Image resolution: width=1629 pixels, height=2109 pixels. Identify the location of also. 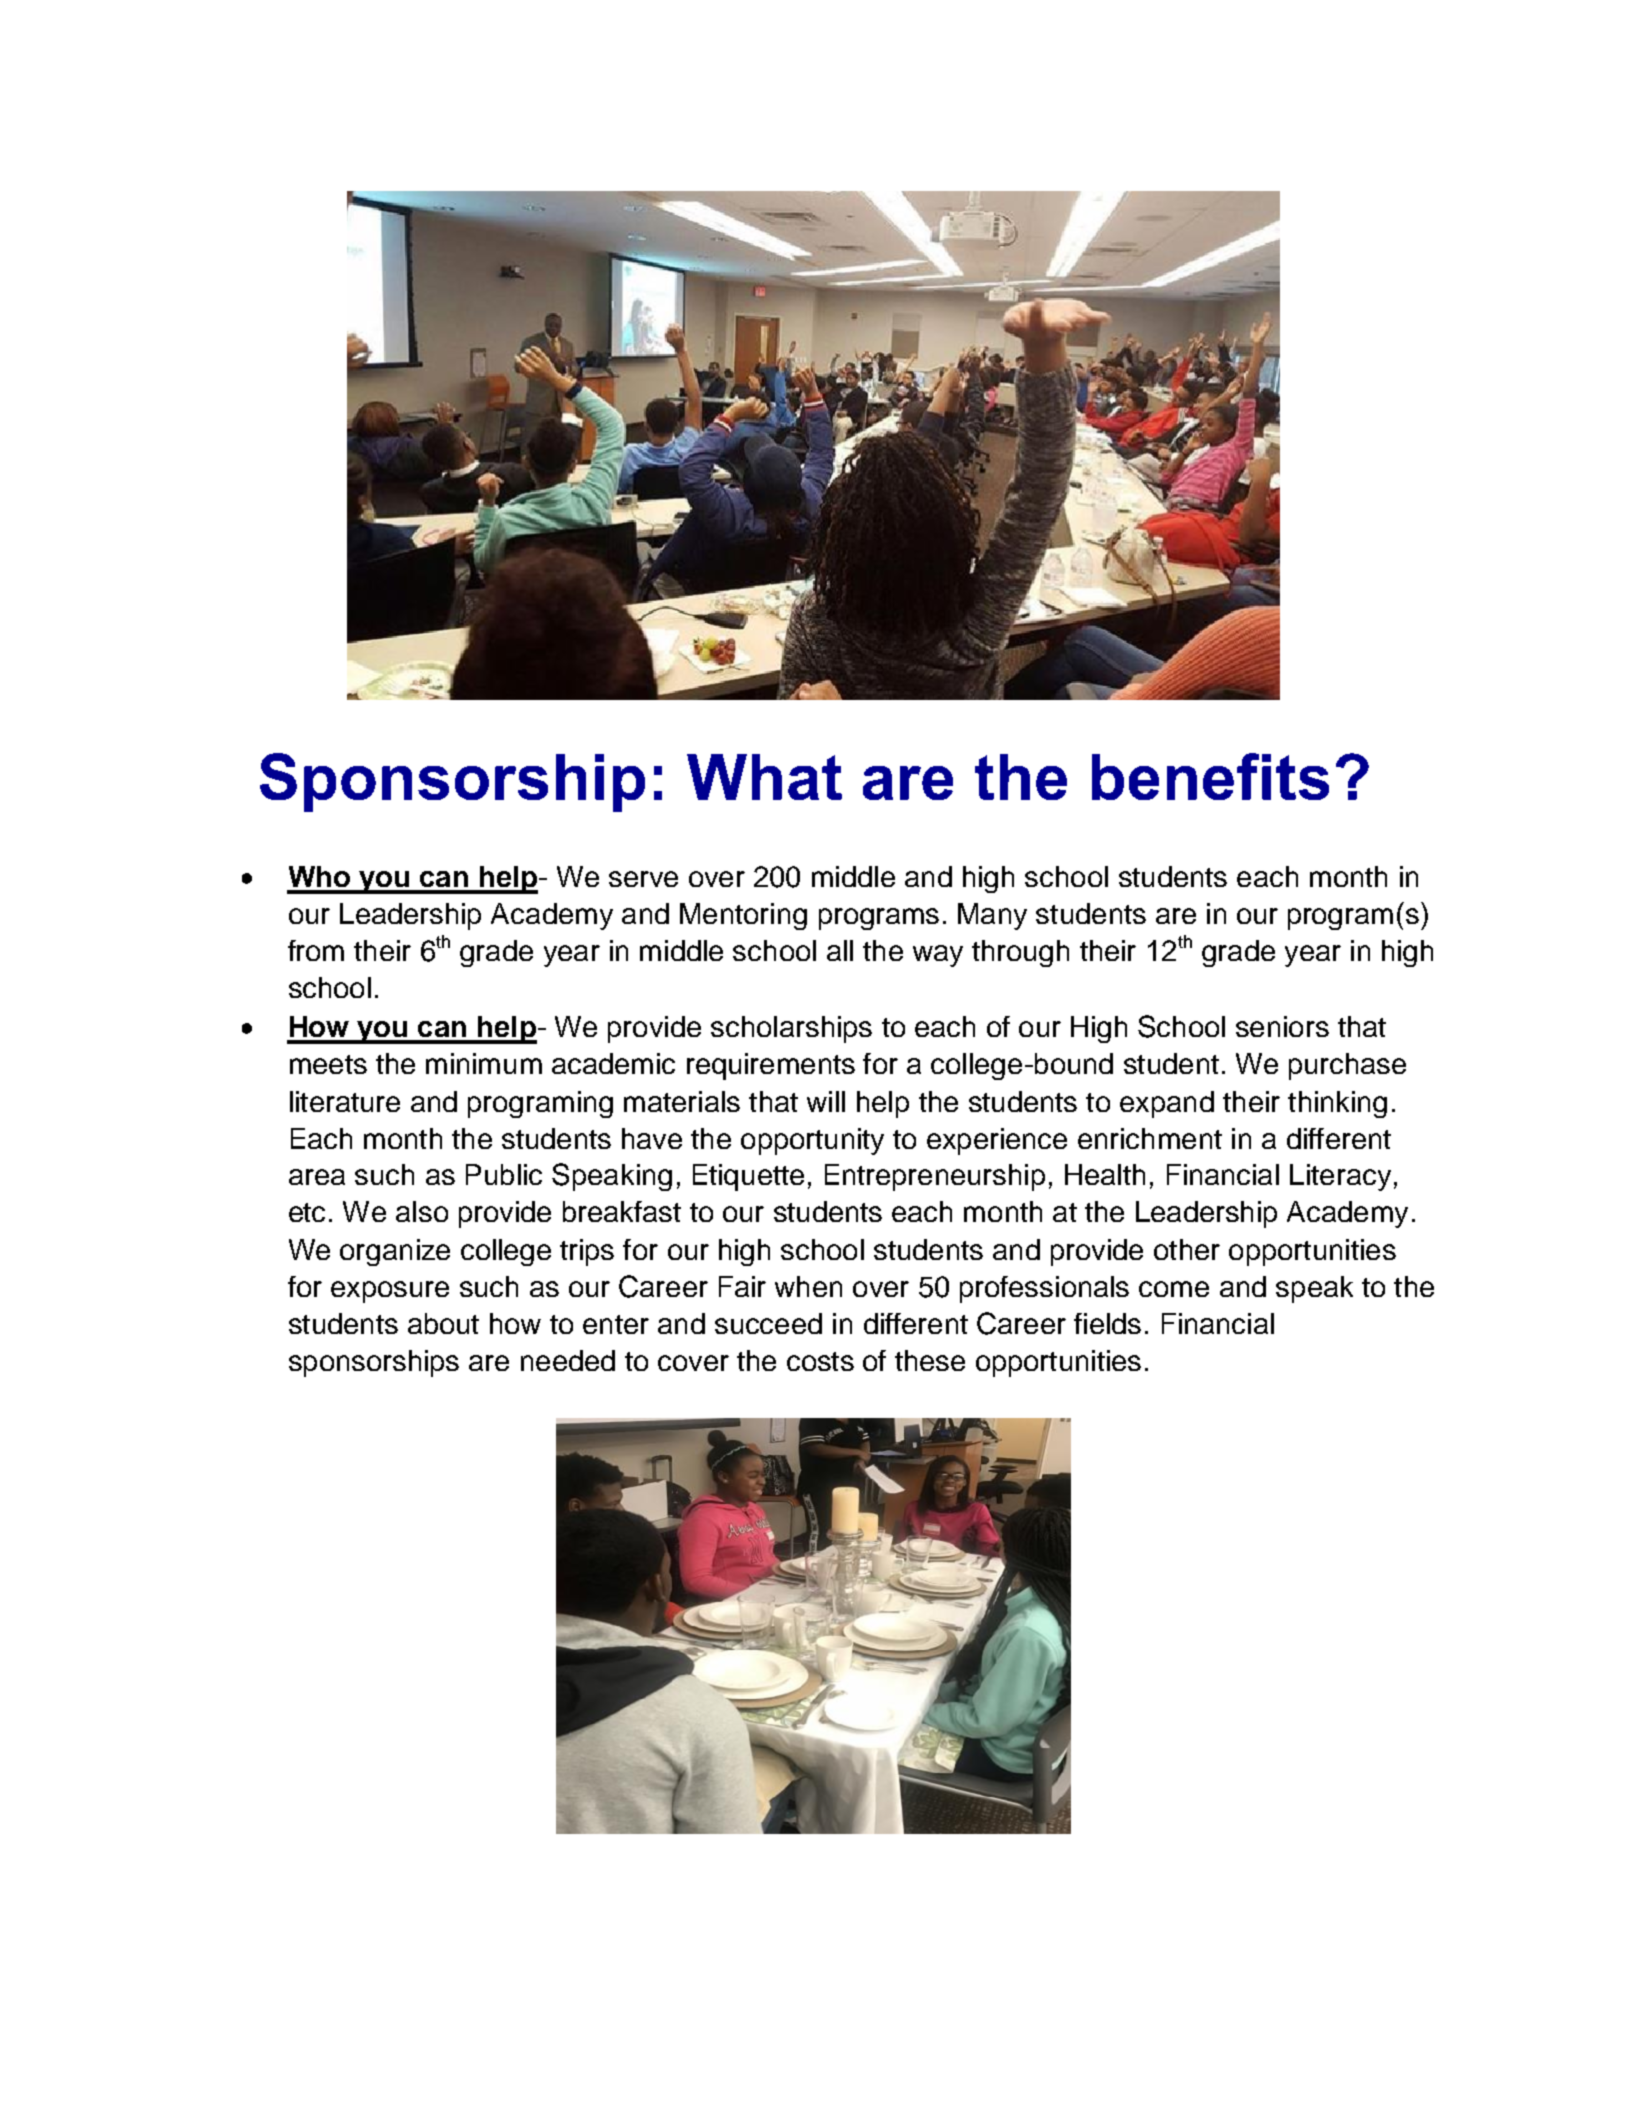
(422, 1211).
